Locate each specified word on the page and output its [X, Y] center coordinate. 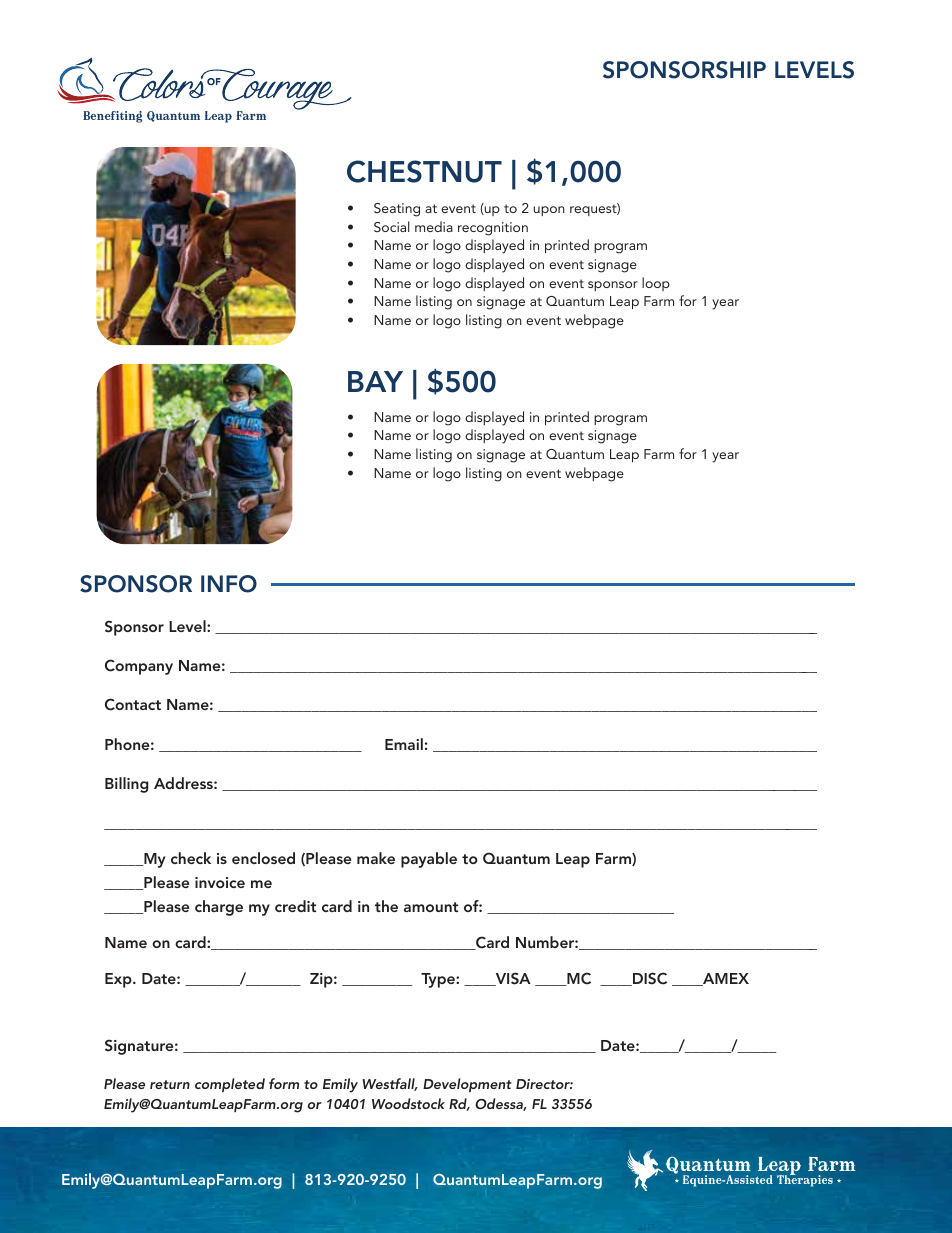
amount [431, 907]
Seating [397, 210]
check [191, 858]
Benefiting [112, 117]
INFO [229, 584]
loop [656, 284]
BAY [375, 381]
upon [549, 211]
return [170, 1084]
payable [429, 860]
